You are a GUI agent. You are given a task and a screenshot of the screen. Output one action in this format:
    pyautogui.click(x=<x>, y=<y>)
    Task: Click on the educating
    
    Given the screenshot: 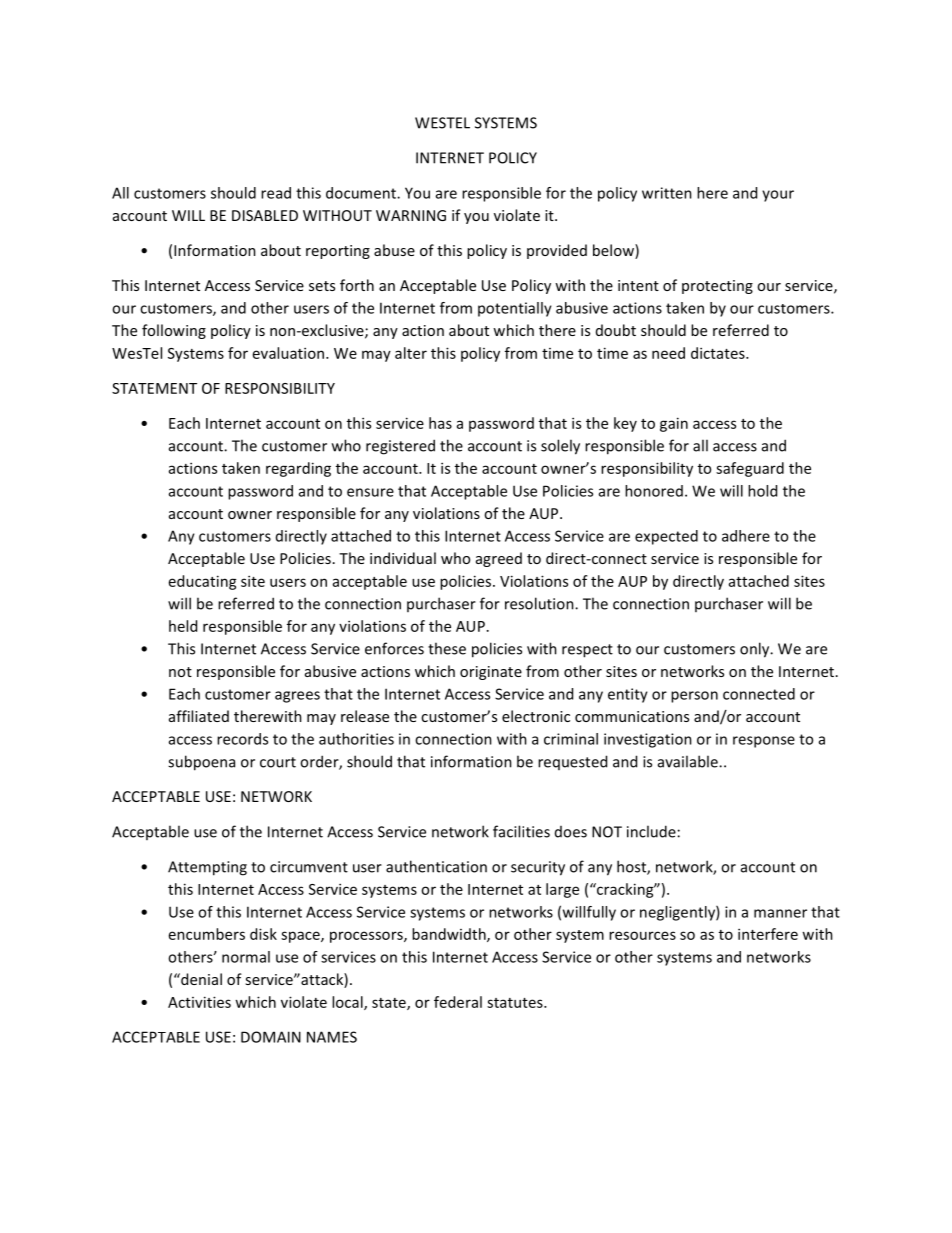 What is the action you would take?
    pyautogui.click(x=203, y=582)
